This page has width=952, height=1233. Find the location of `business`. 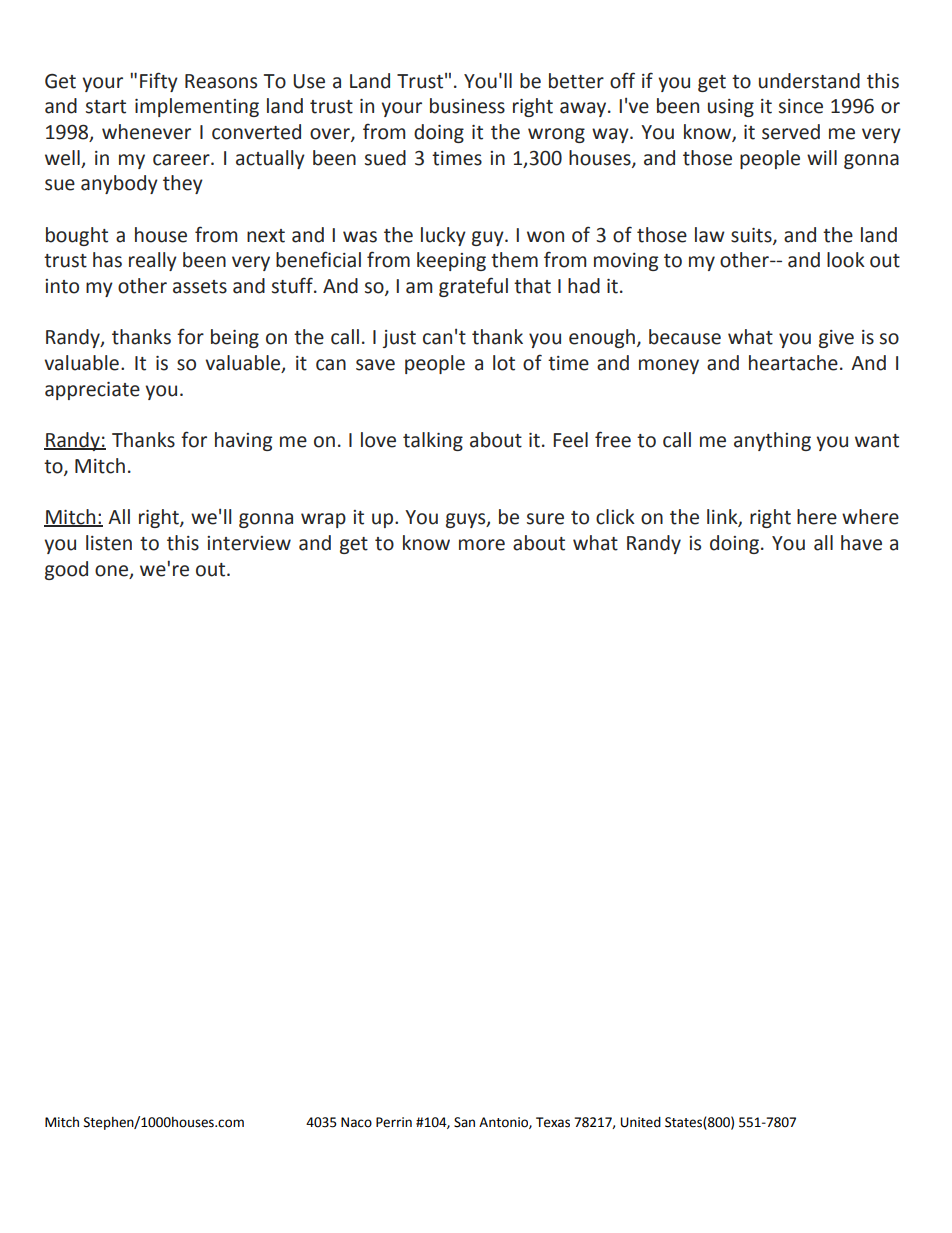

business is located at coordinates (467, 106).
